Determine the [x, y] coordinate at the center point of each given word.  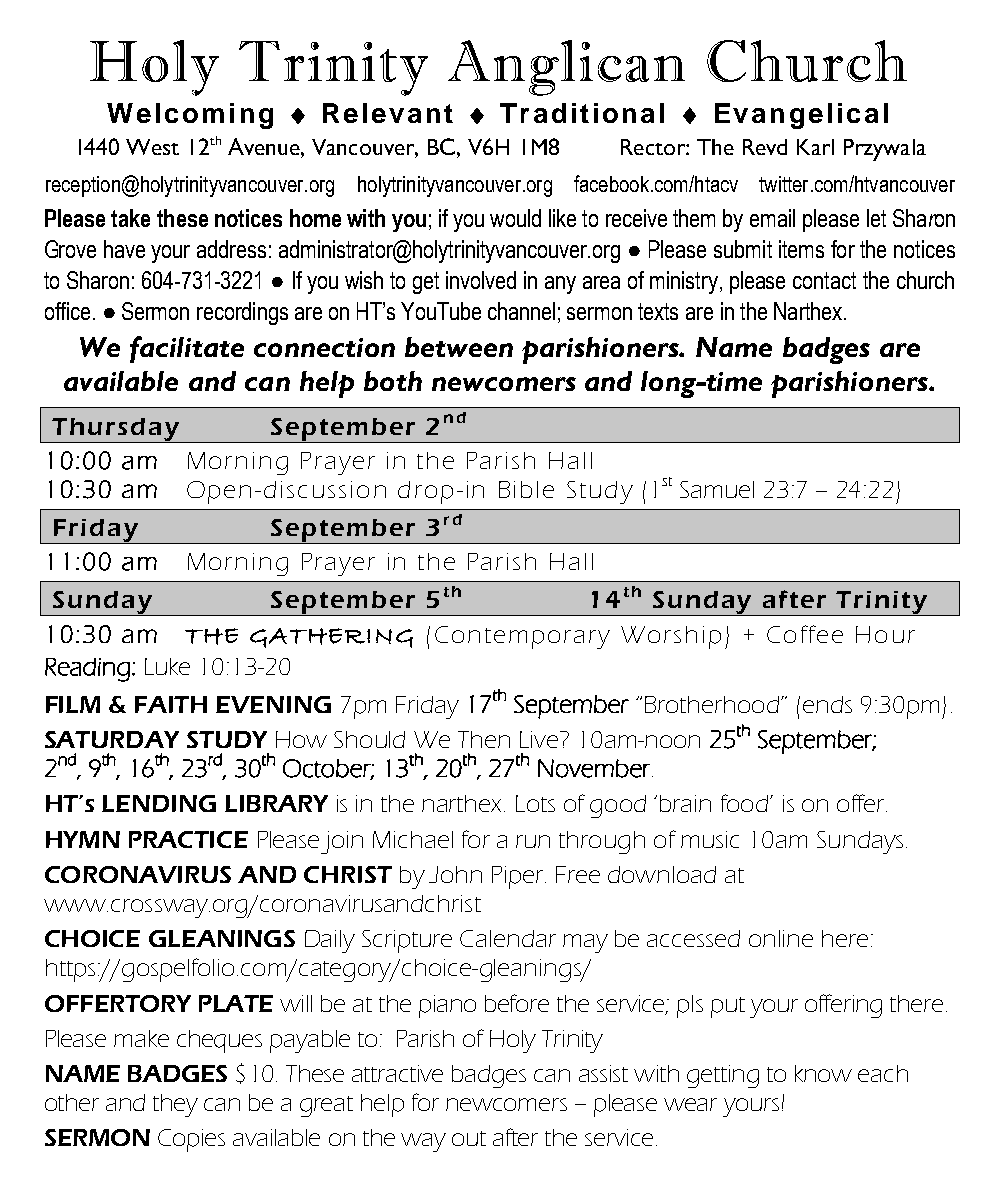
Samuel [717, 489]
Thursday [115, 430]
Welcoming [190, 116]
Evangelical [801, 116]
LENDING [159, 803]
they [175, 1105]
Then [484, 739]
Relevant [388, 113]
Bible [526, 489]
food [744, 803]
